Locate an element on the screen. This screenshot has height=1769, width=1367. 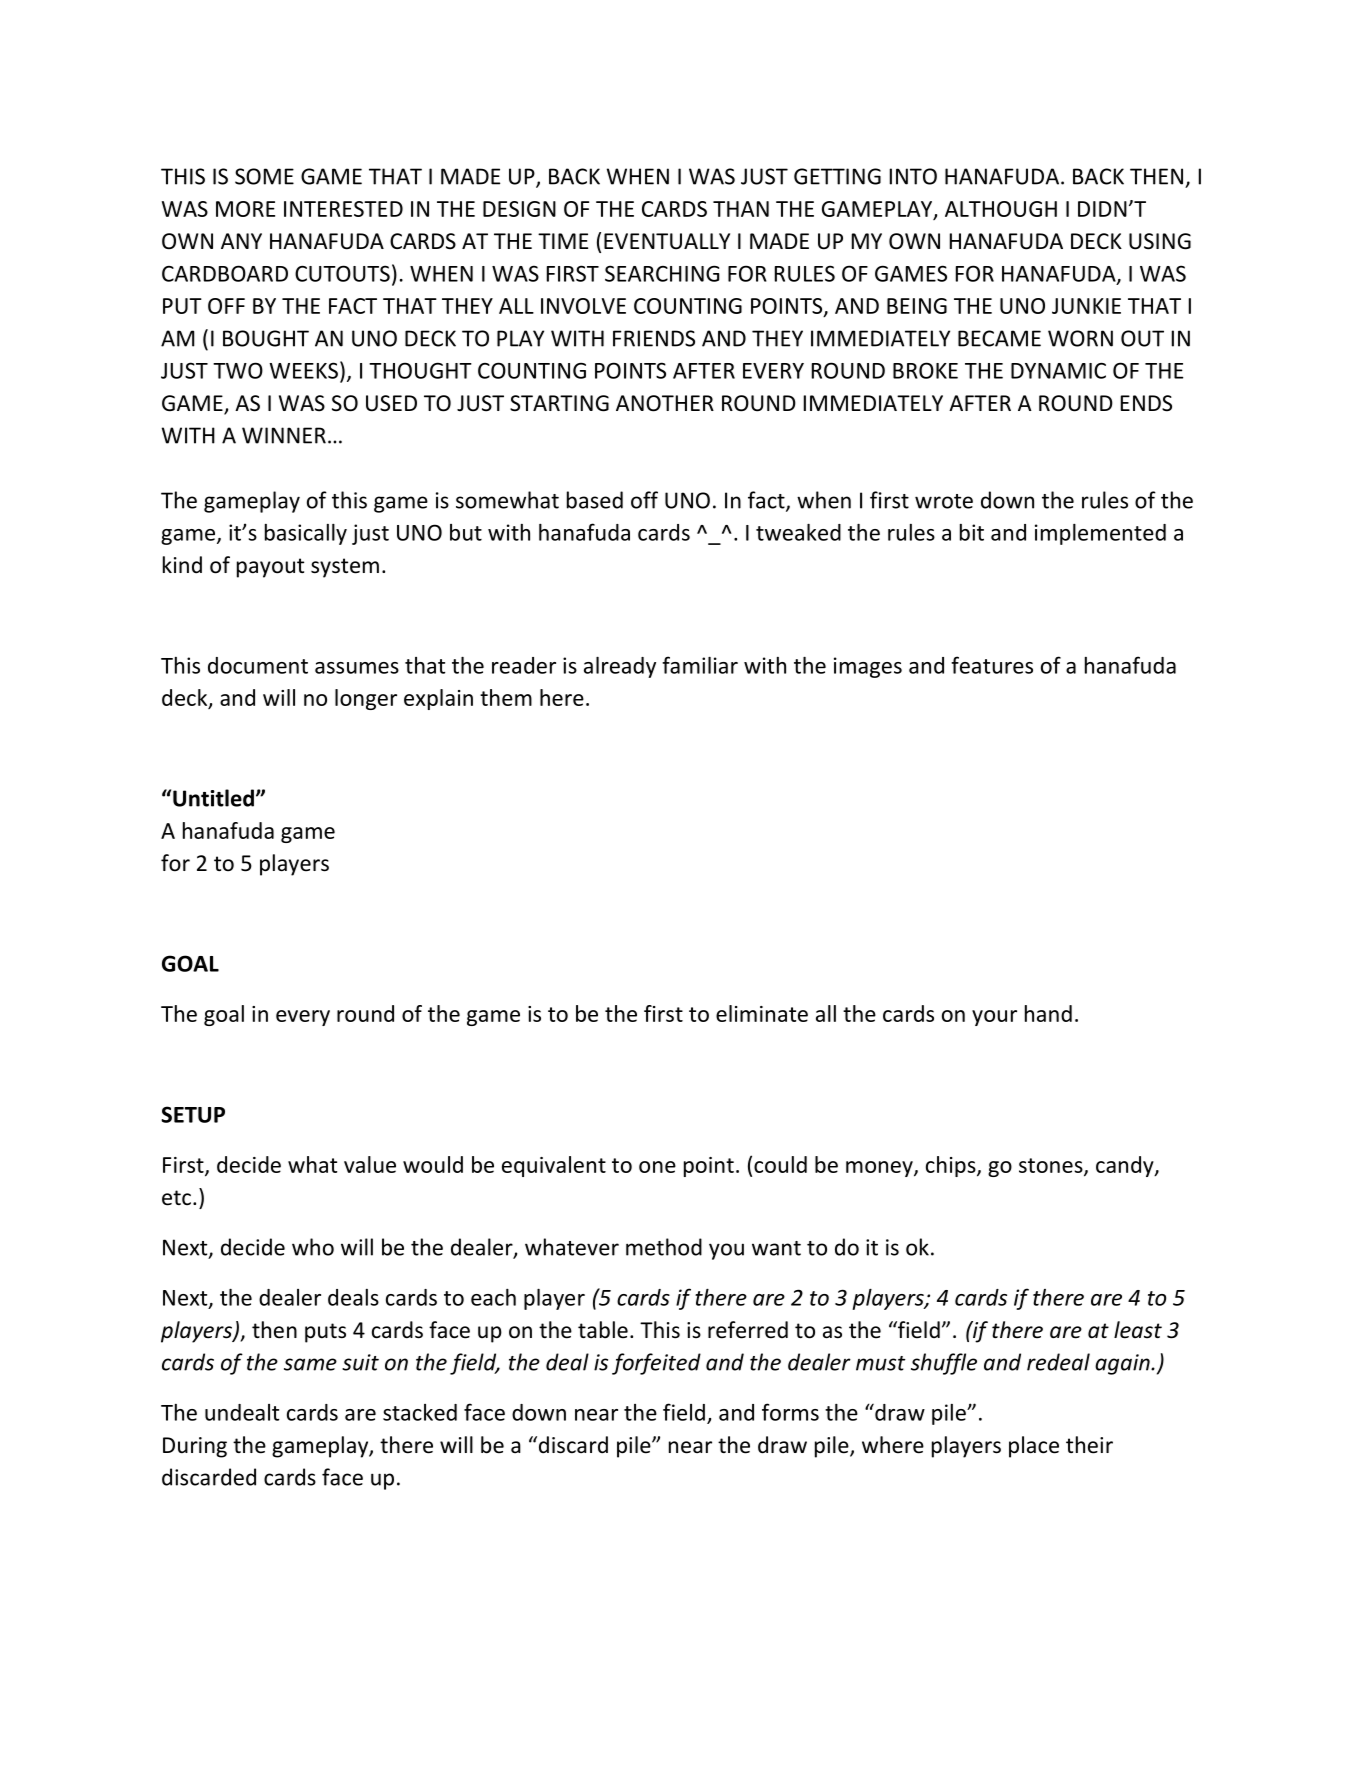
same is located at coordinates (310, 1364).
